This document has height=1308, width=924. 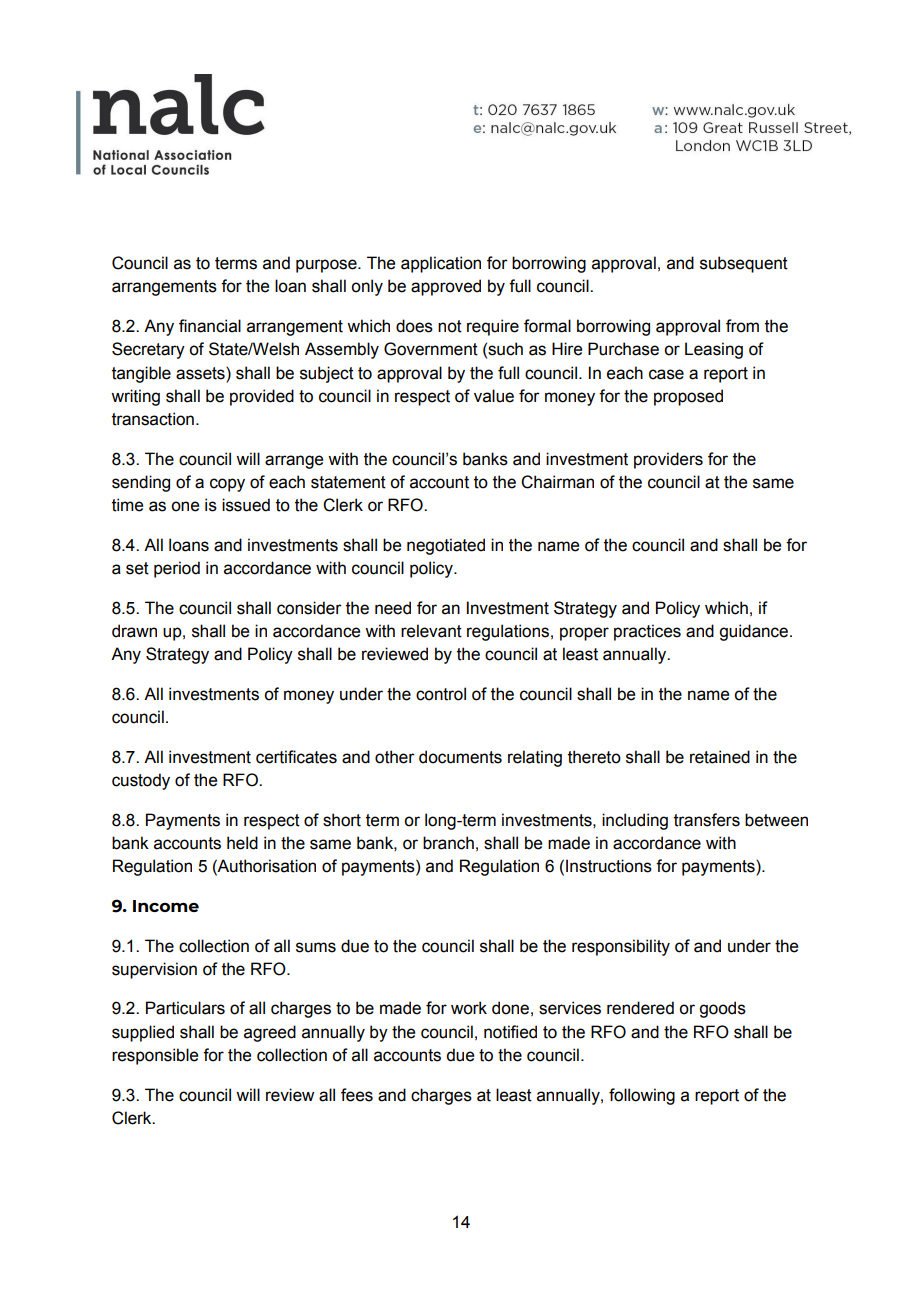 What do you see at coordinates (647, 632) in the document?
I see `practices` at bounding box center [647, 632].
